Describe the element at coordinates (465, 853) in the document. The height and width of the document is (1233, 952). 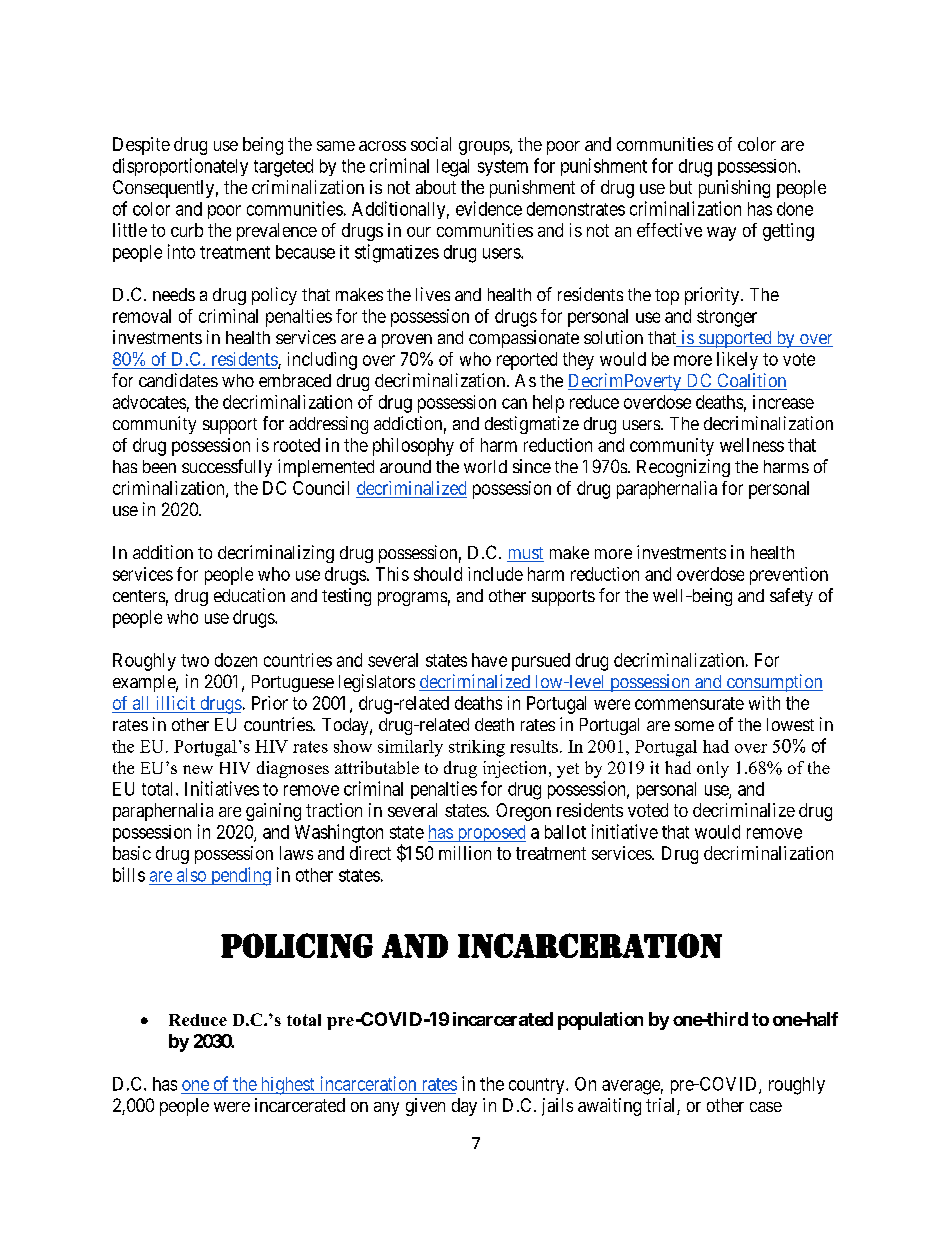
I see `million` at that location.
